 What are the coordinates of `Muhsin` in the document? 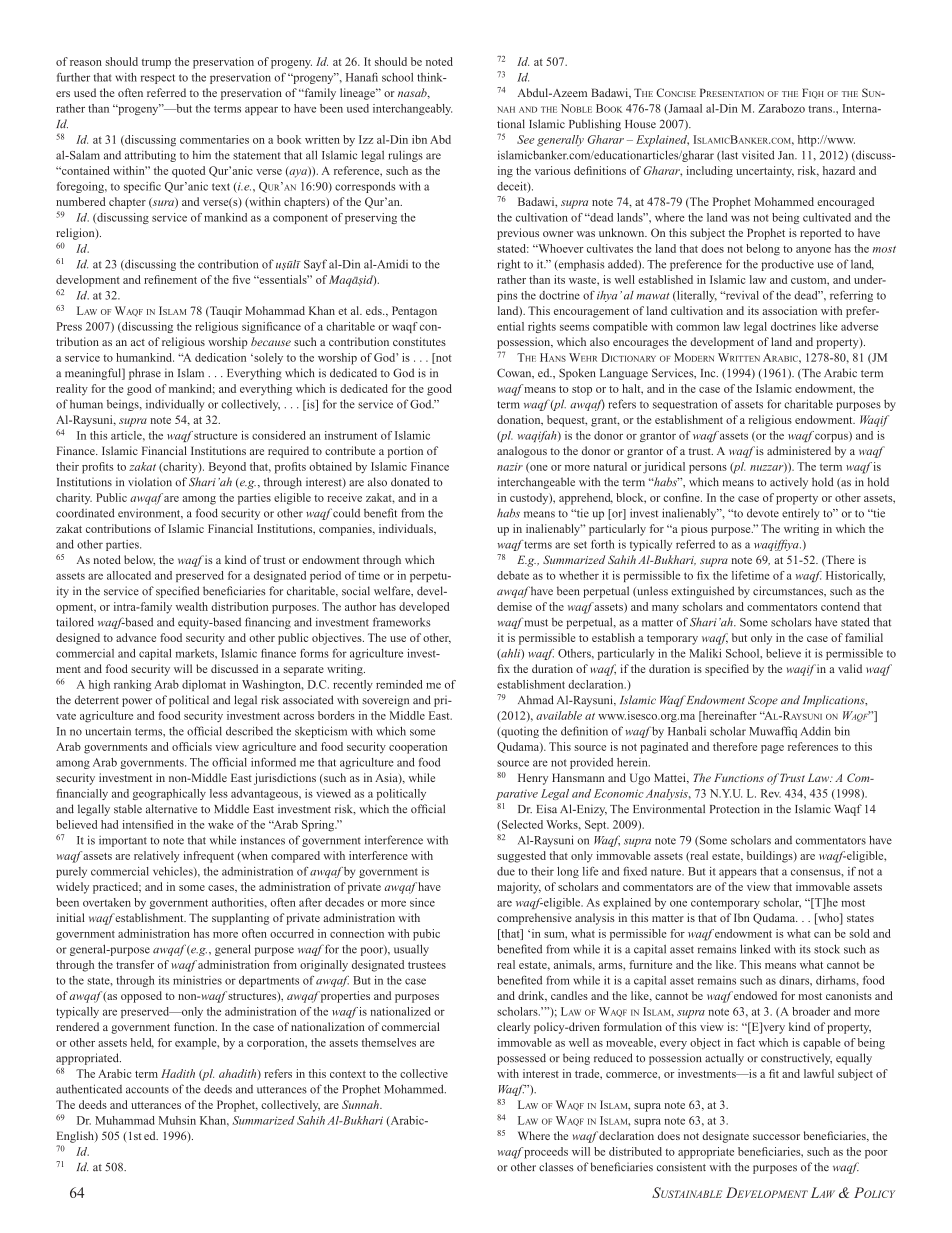 It's located at (177, 1120).
